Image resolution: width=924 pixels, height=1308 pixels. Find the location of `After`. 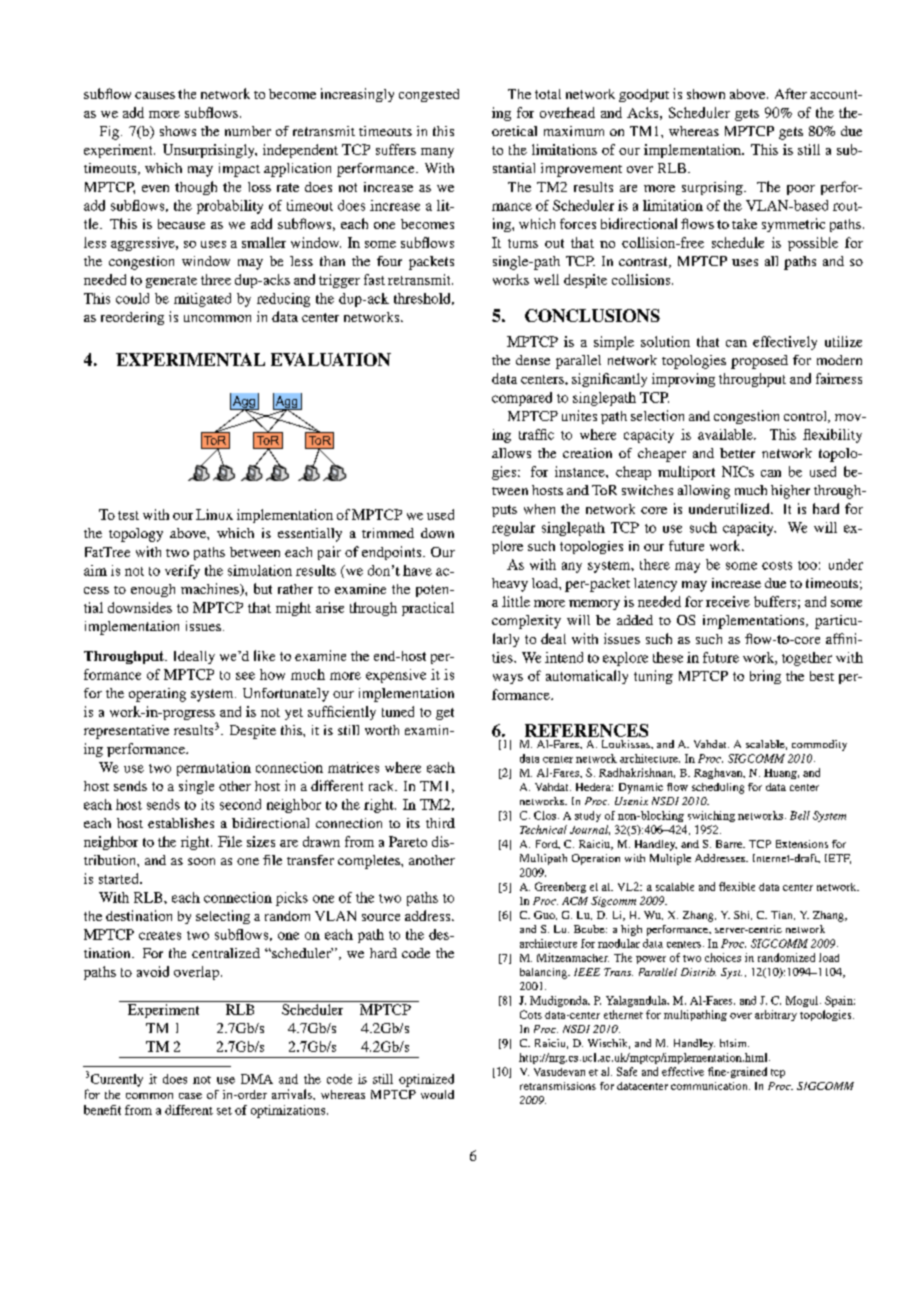

After is located at coordinates (791, 93).
